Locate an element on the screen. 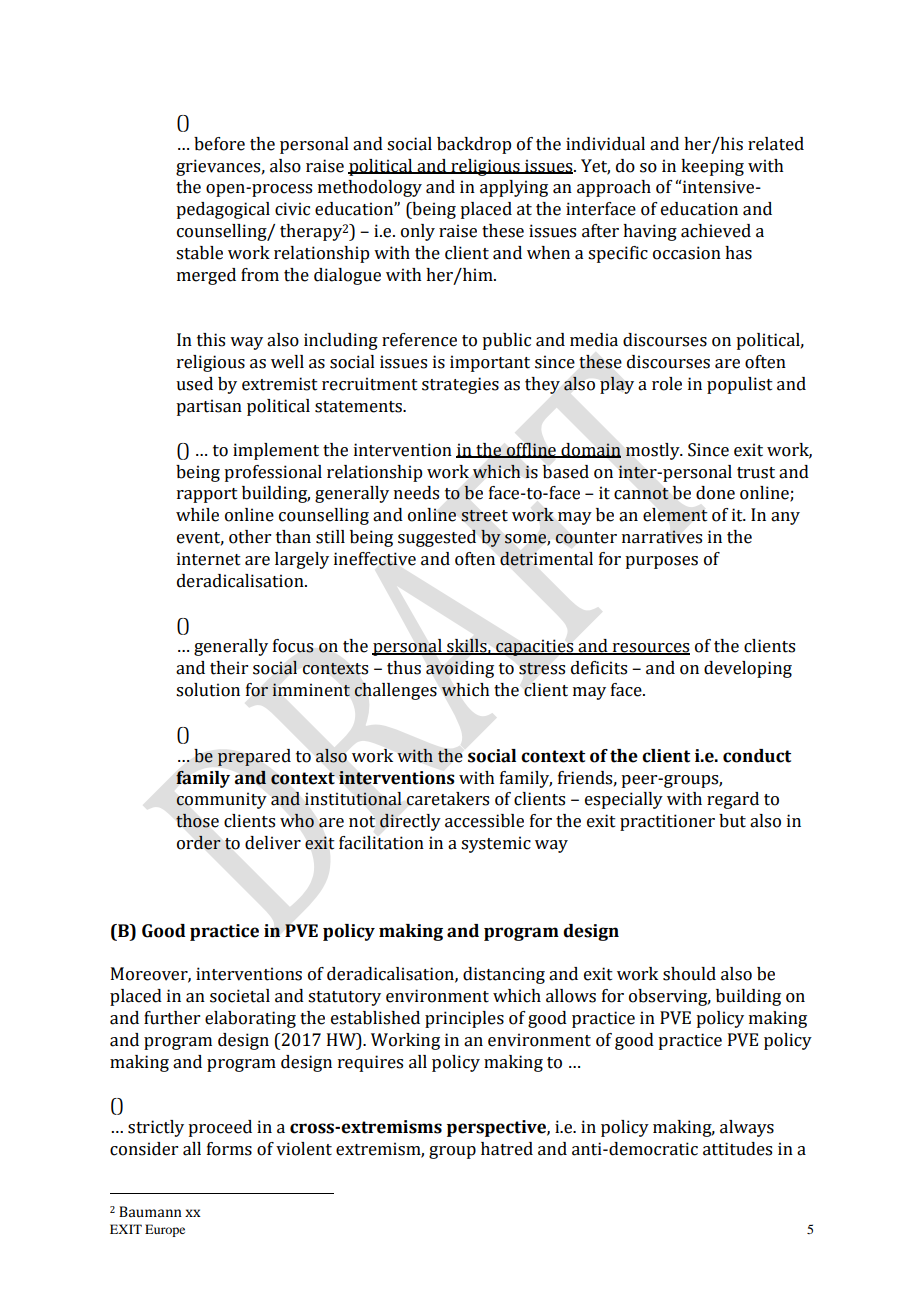 This screenshot has width=924, height=1308. distancing is located at coordinates (504, 975).
